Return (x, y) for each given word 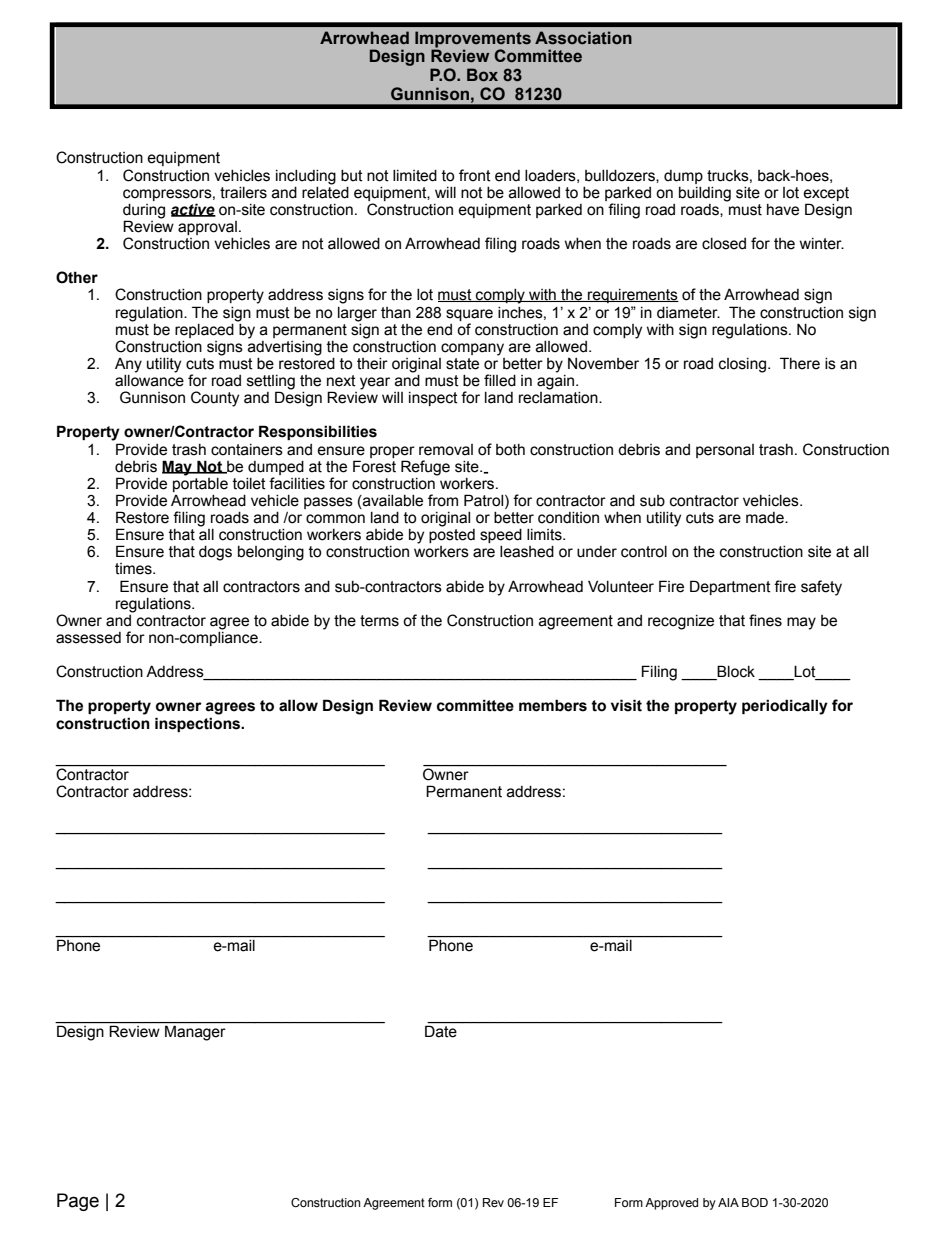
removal (446, 450)
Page (78, 1202)
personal (725, 451)
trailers (243, 193)
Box (482, 75)
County (215, 399)
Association (583, 38)
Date (441, 1030)
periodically (785, 707)
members (553, 705)
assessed (88, 638)
